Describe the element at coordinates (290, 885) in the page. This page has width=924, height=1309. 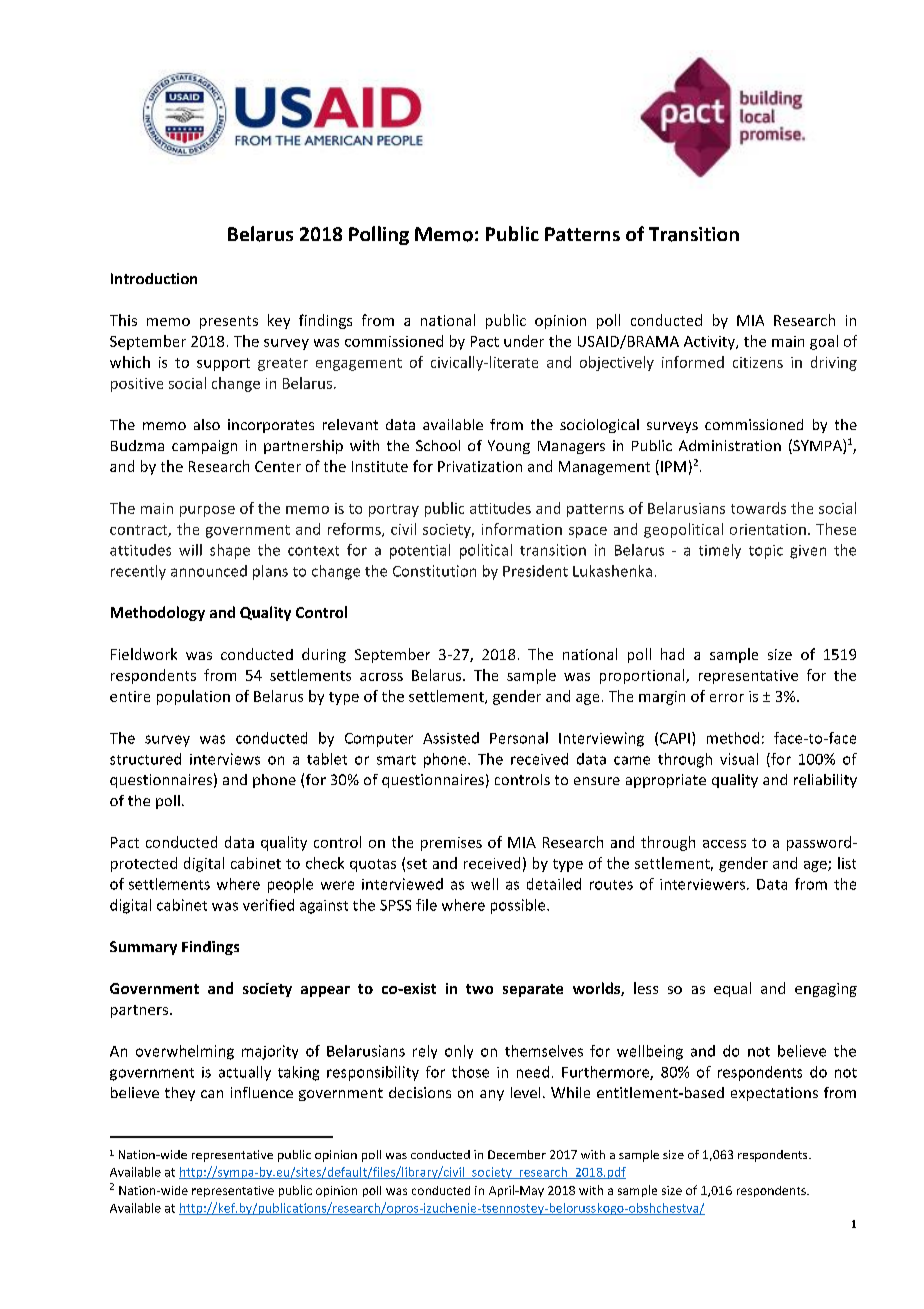
I see `people` at that location.
